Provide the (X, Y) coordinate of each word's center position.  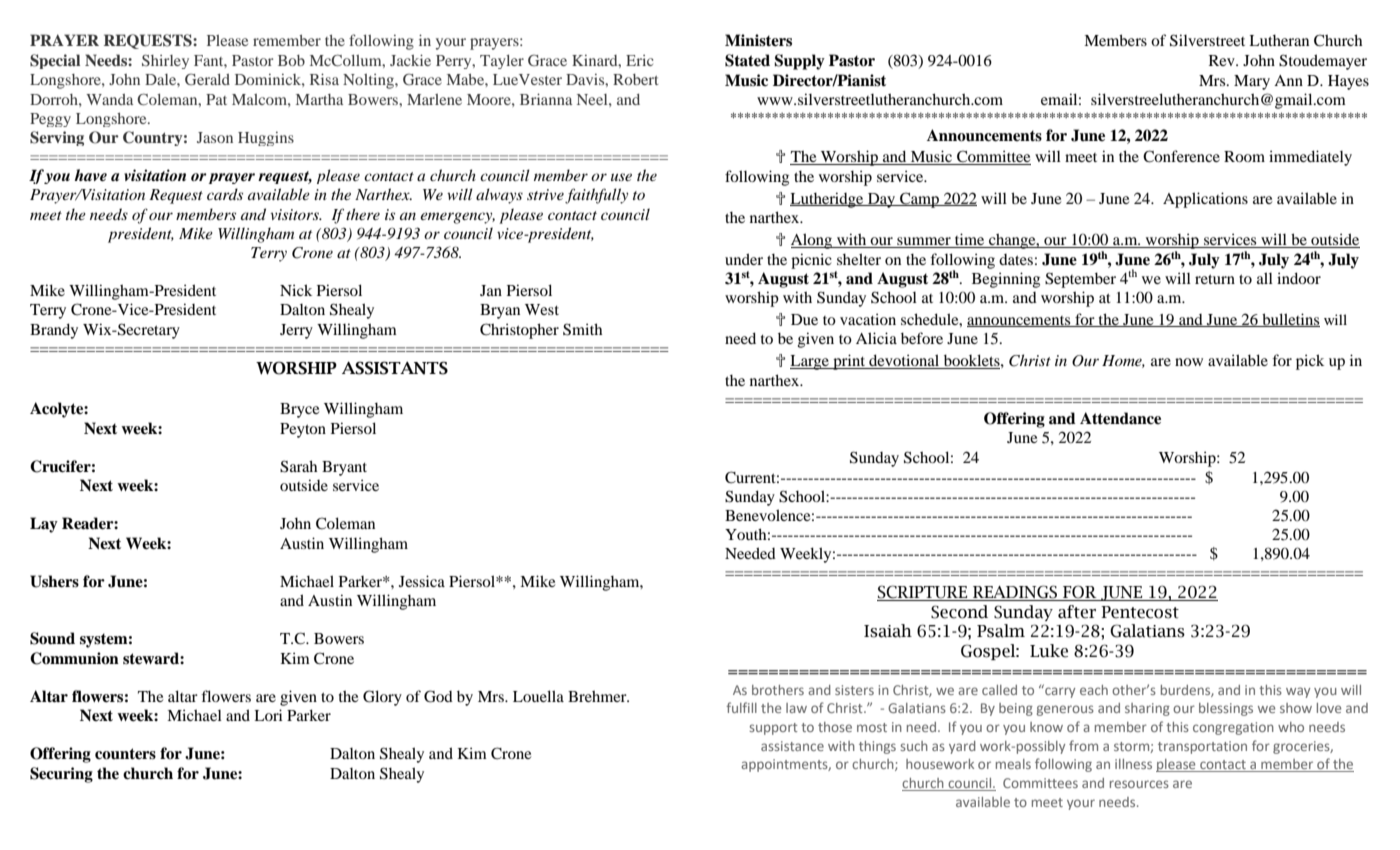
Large (811, 362)
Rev (1223, 60)
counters (125, 754)
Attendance (1120, 418)
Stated (747, 60)
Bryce (299, 410)
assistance (792, 746)
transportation (1202, 747)
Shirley (165, 61)
